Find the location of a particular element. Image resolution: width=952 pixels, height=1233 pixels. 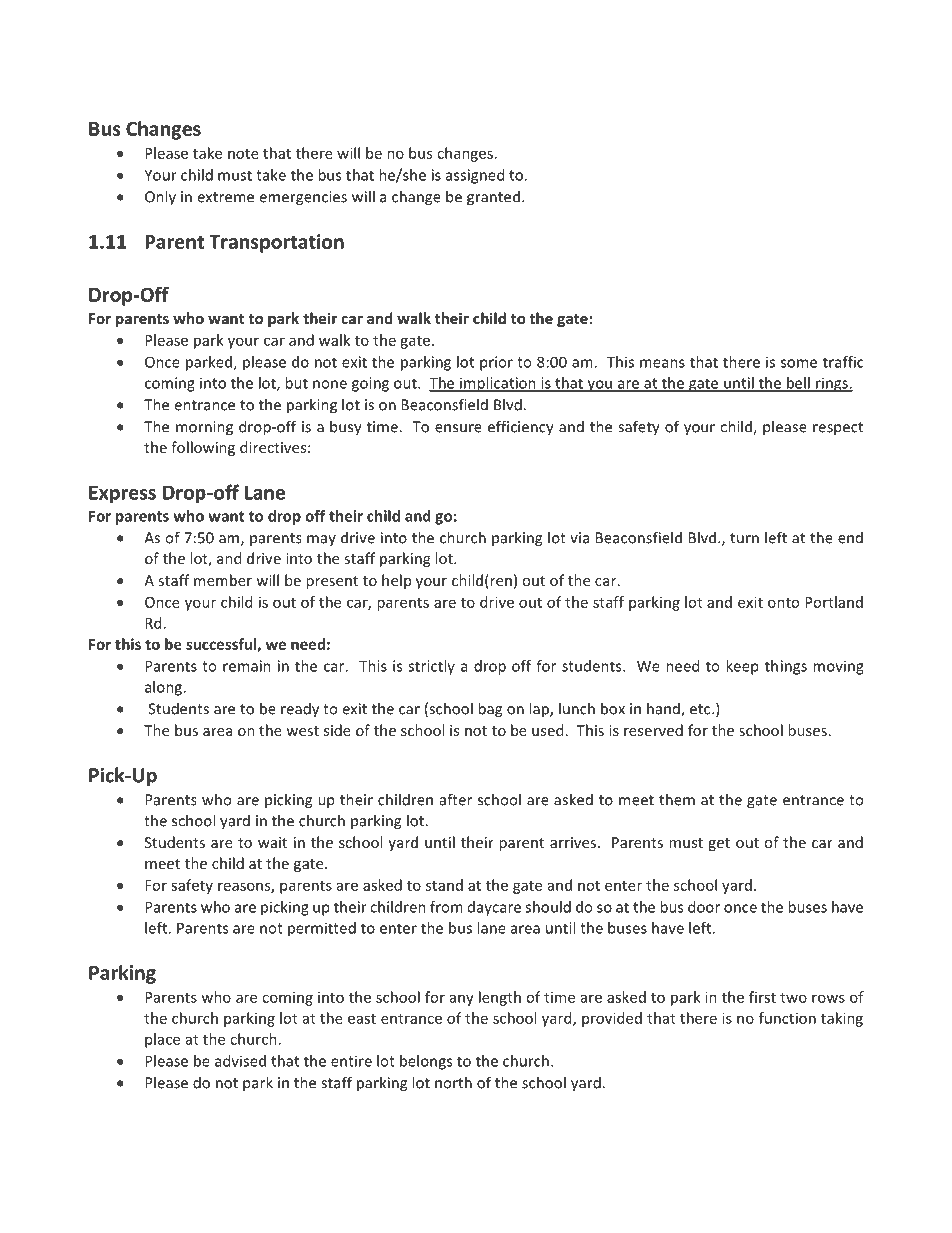

member is located at coordinates (223, 580).
